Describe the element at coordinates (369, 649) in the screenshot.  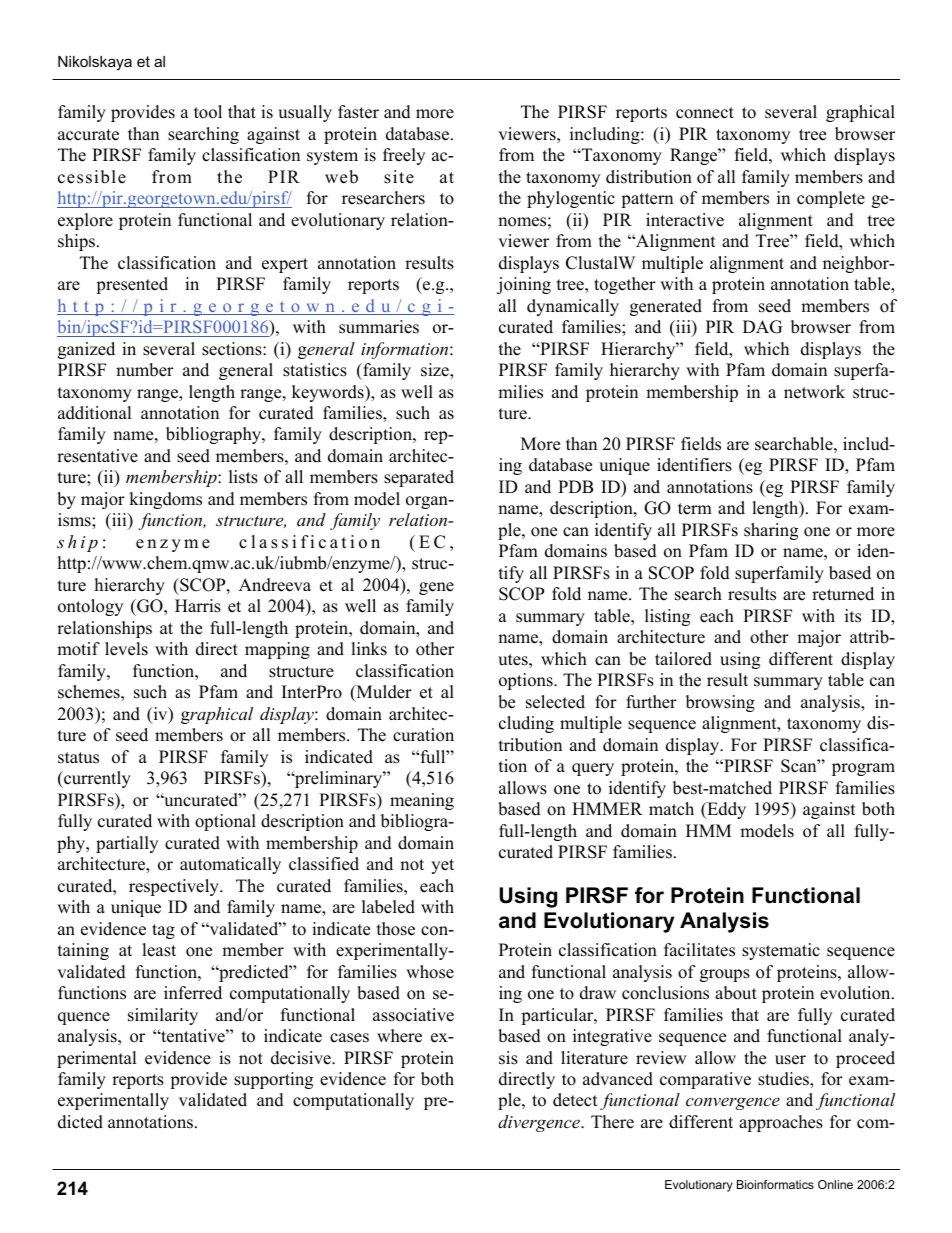
I see `links` at that location.
